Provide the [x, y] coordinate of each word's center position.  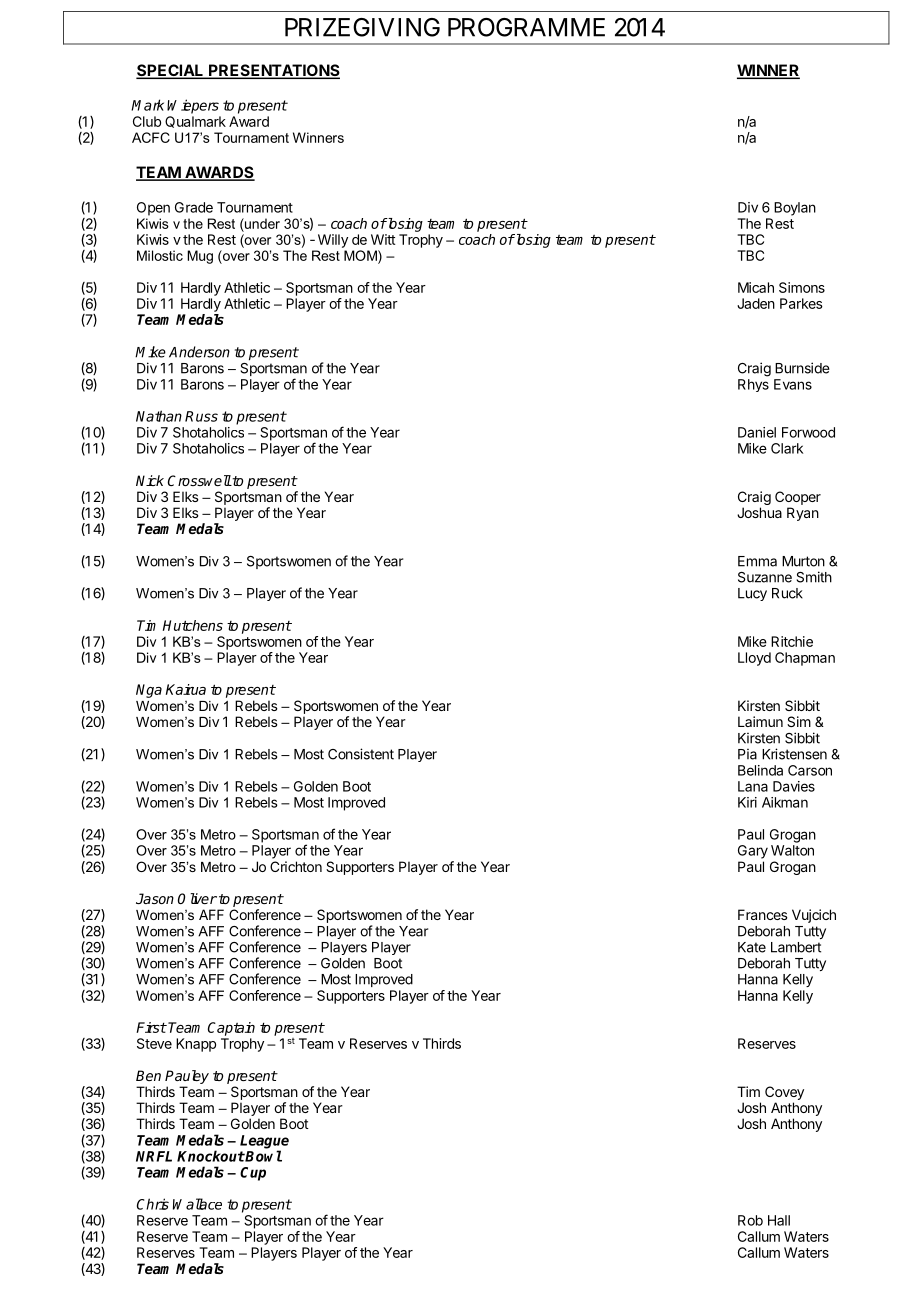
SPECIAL [171, 71]
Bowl [263, 1156]
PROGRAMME [526, 27]
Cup [253, 1174]
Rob [750, 1220]
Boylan [795, 209]
